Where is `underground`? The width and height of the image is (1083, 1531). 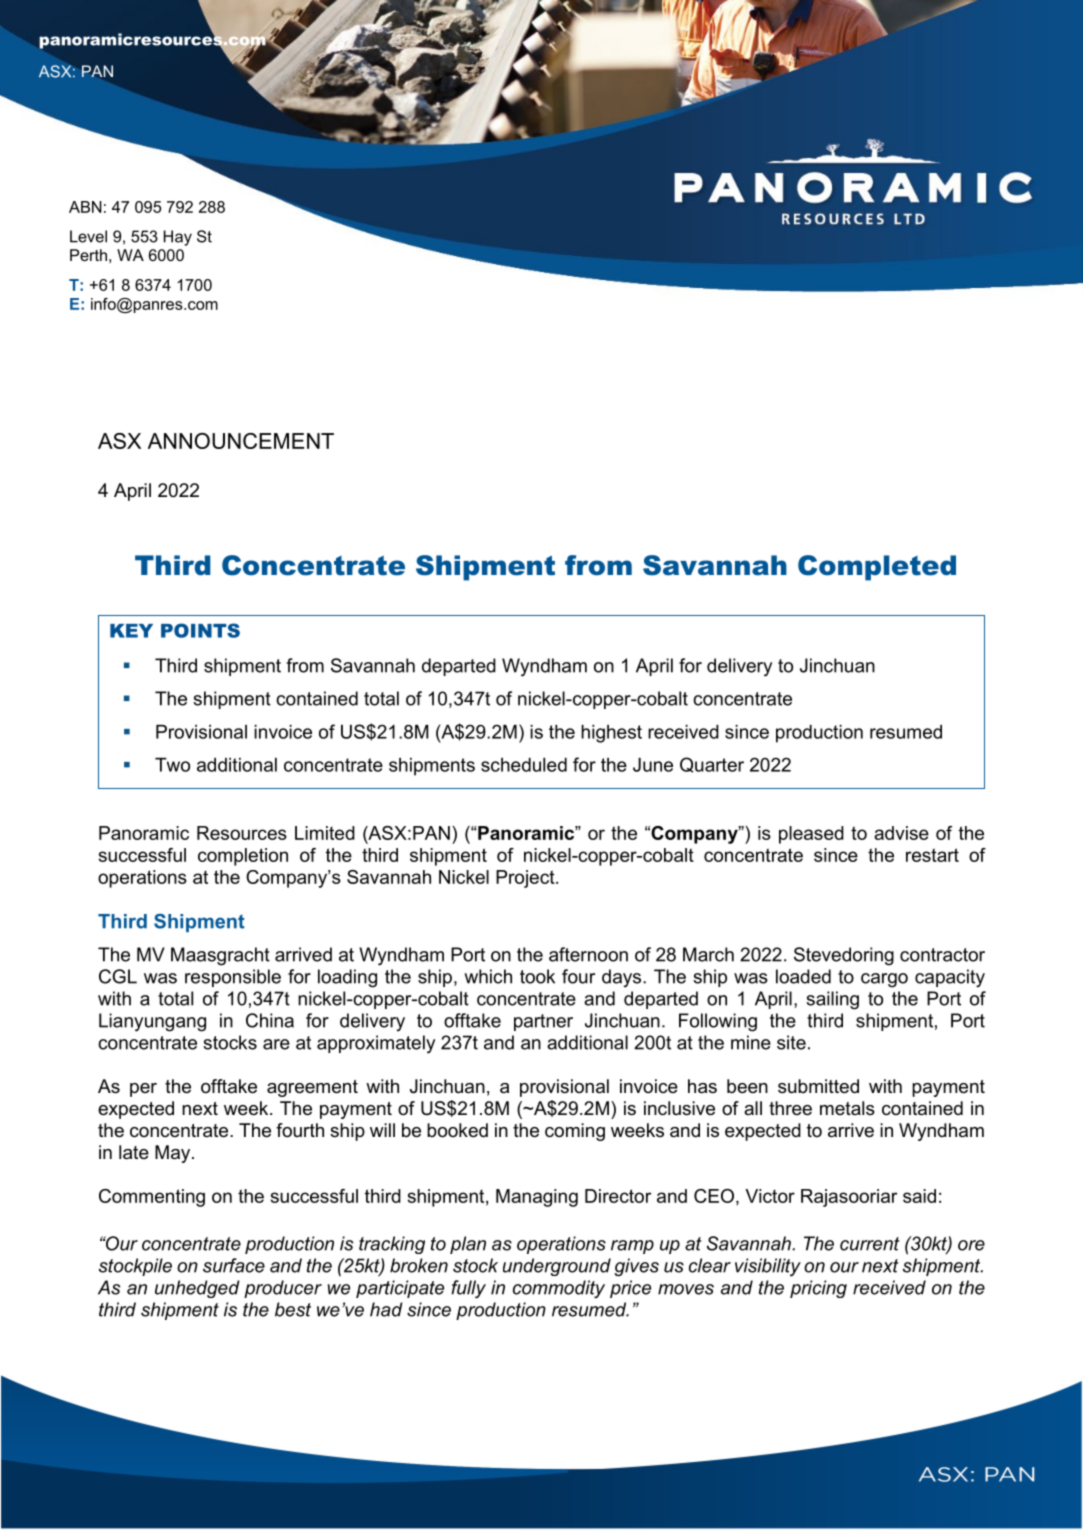
underground is located at coordinates (557, 1267).
